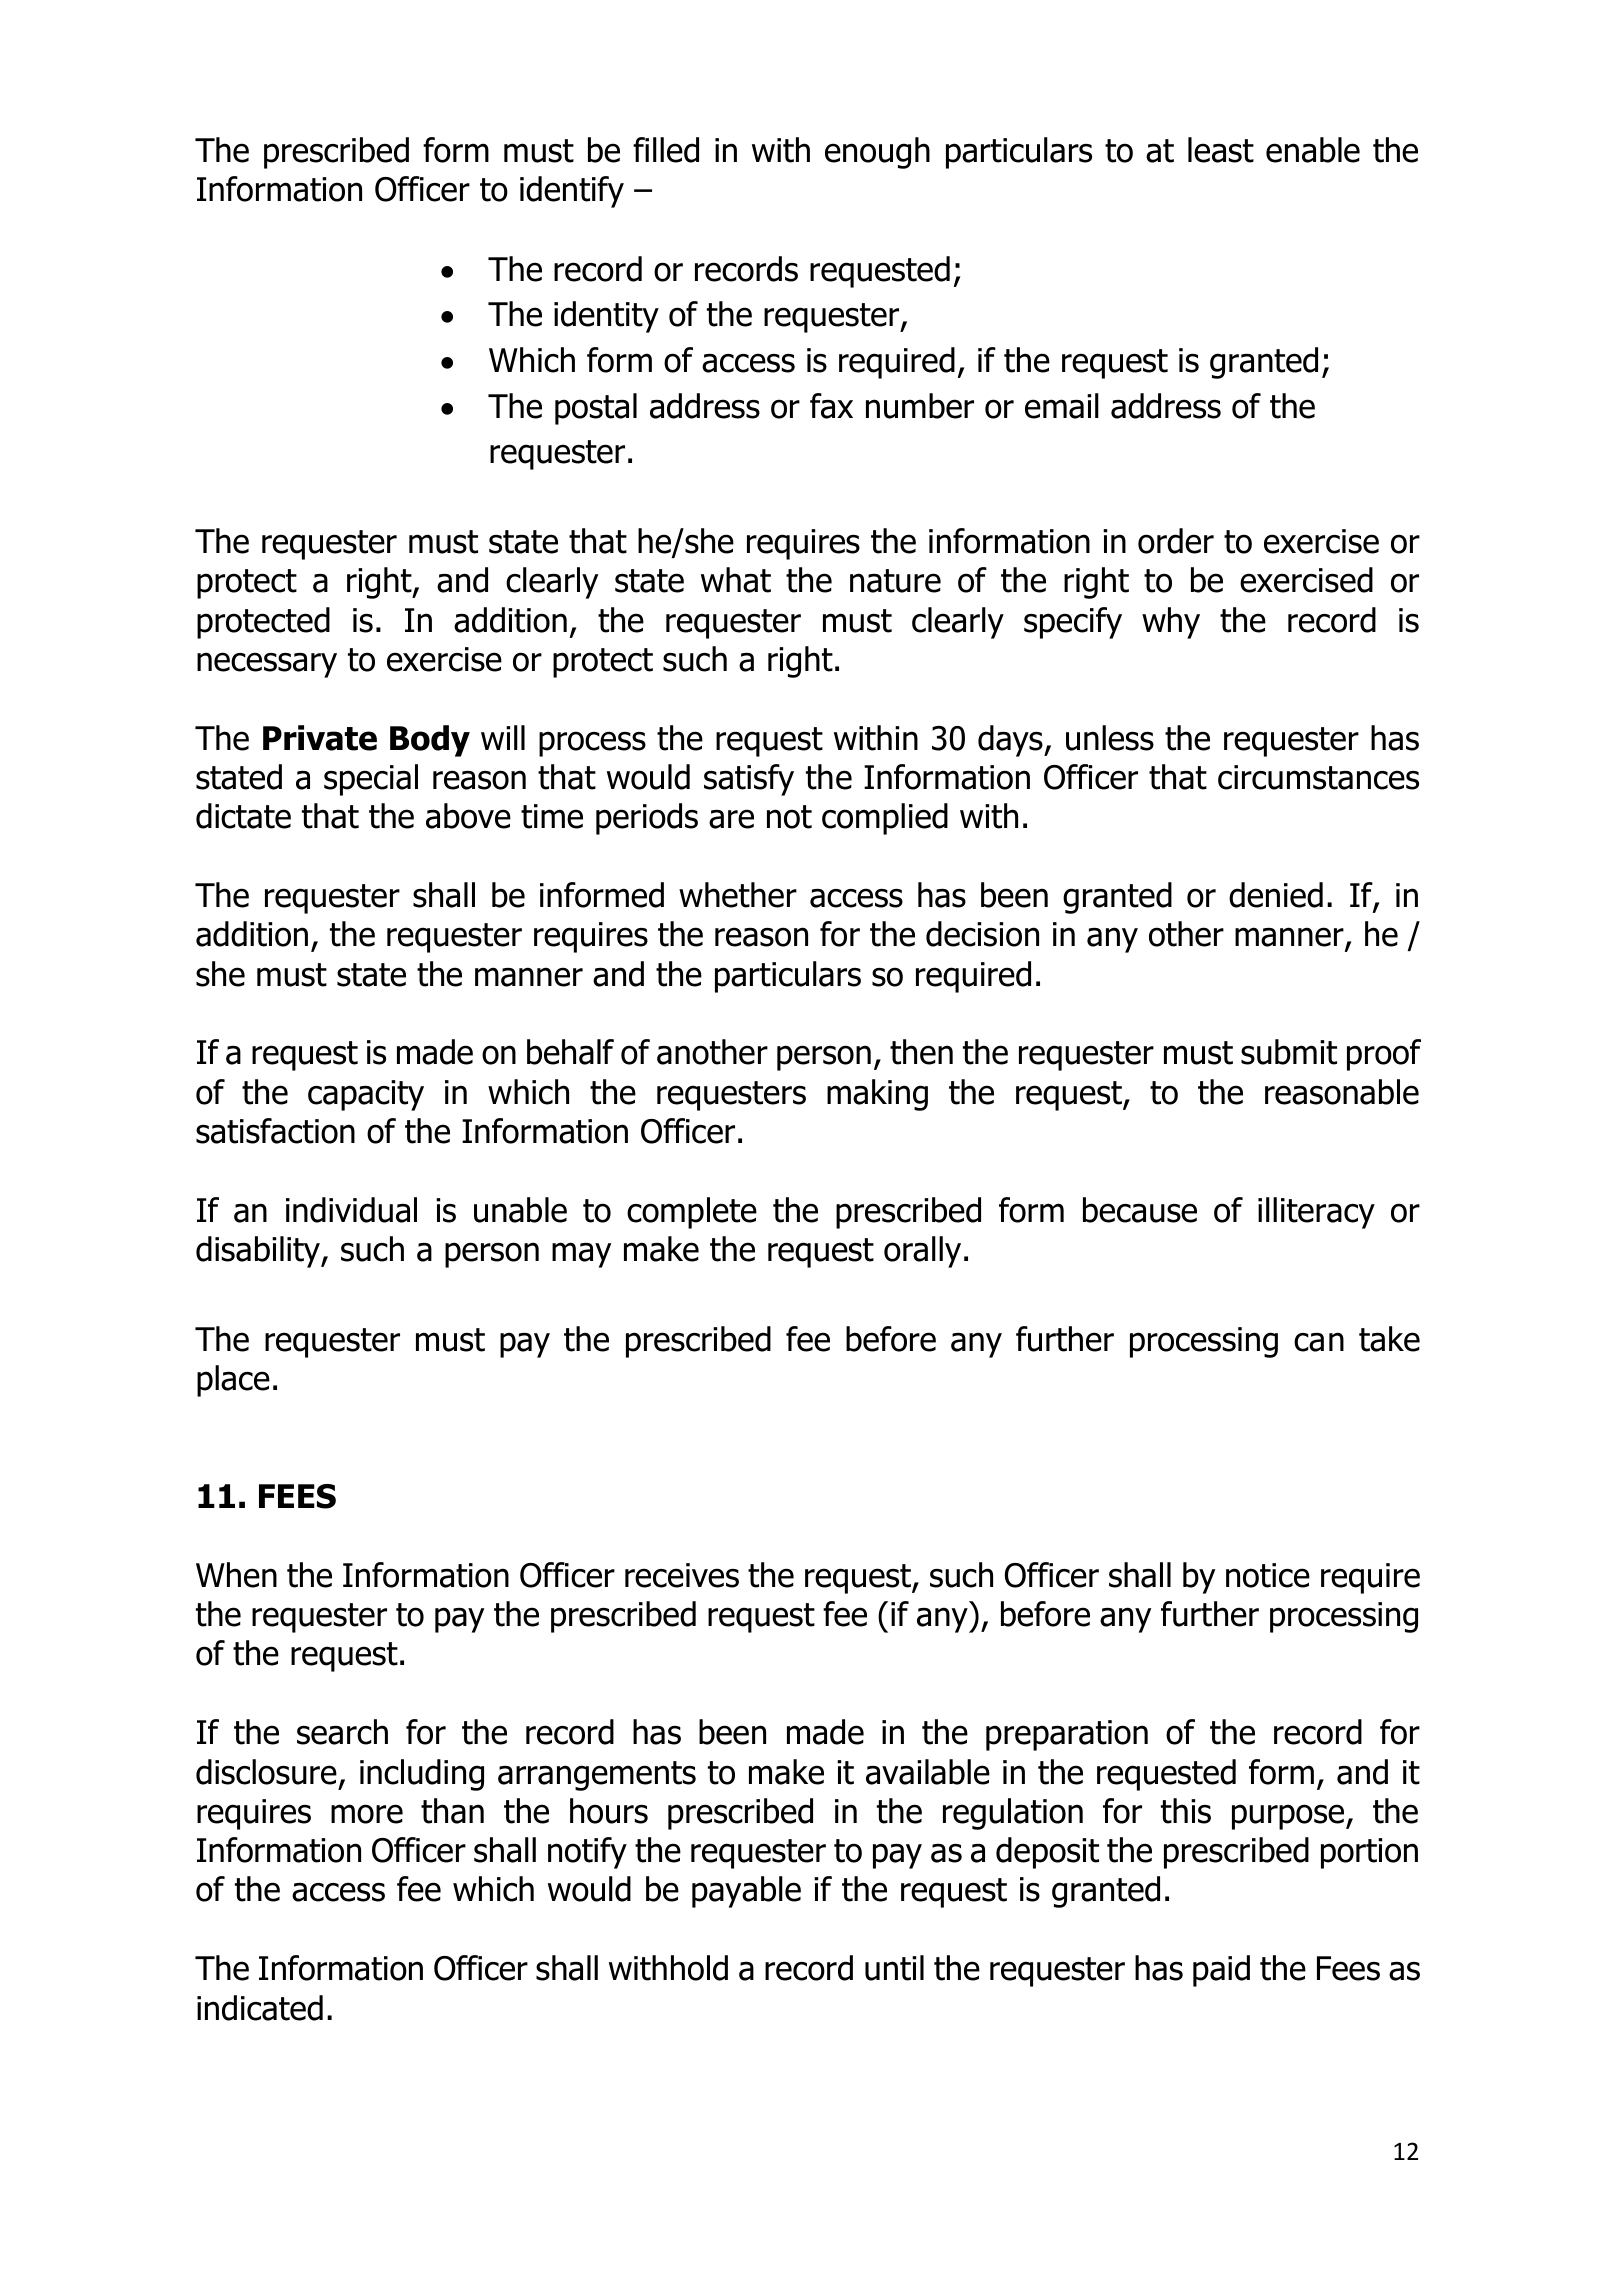 The image size is (1615, 2285). Describe the element at coordinates (738, 895) in the image. I see `whether` at that location.
